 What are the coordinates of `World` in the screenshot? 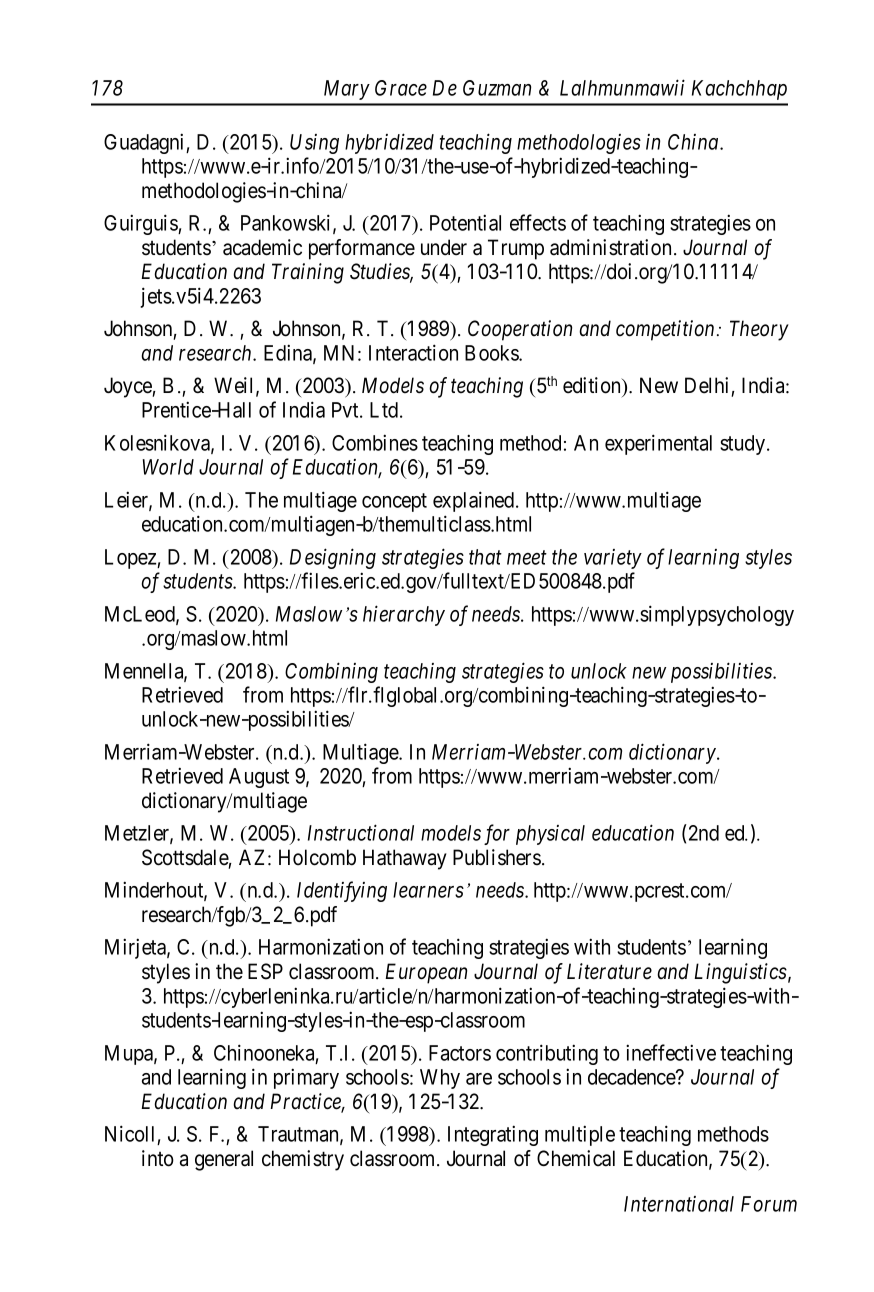 It's located at (168, 467).
